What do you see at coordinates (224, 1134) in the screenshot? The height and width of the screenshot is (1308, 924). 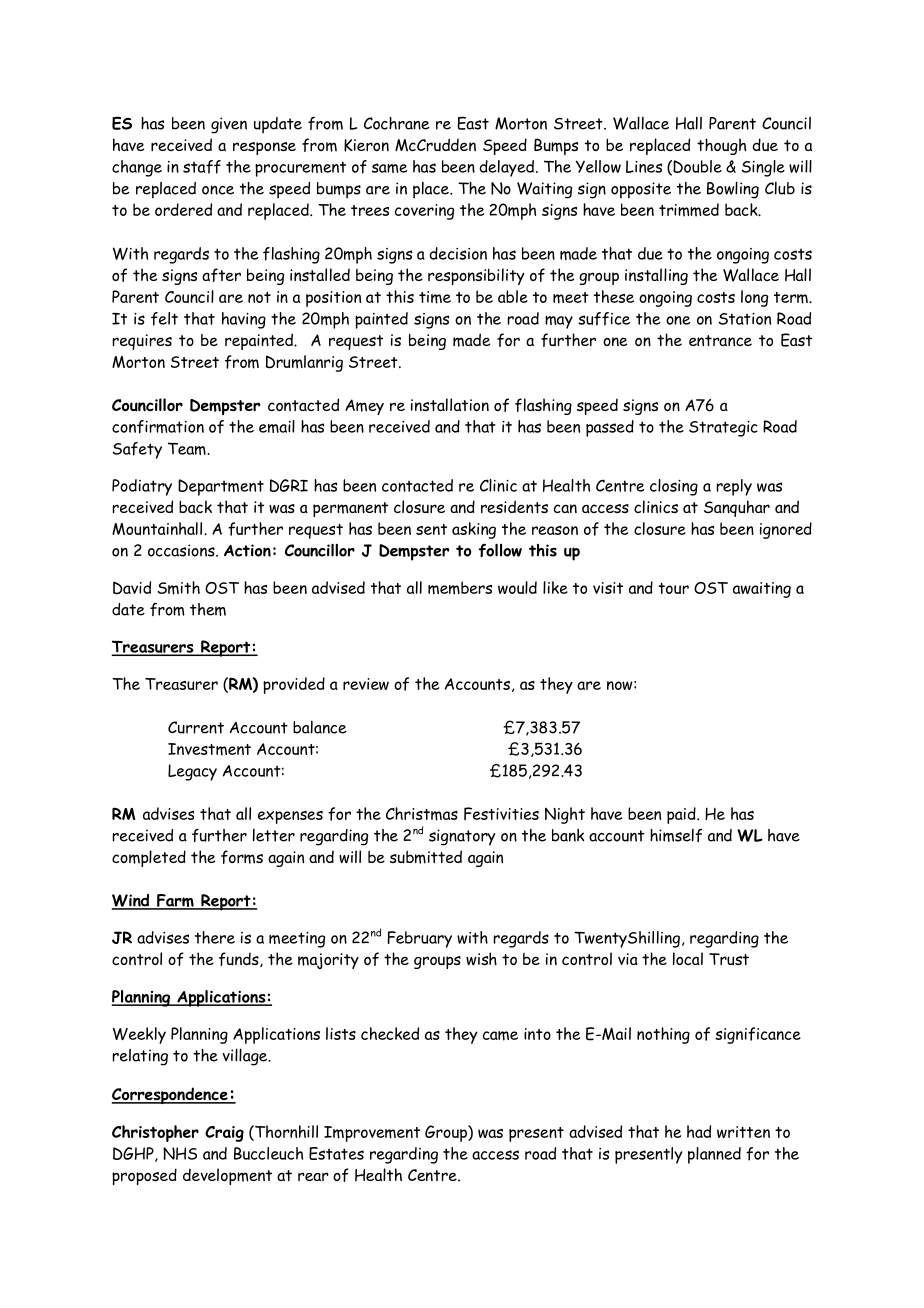 I see `Craig` at bounding box center [224, 1134].
